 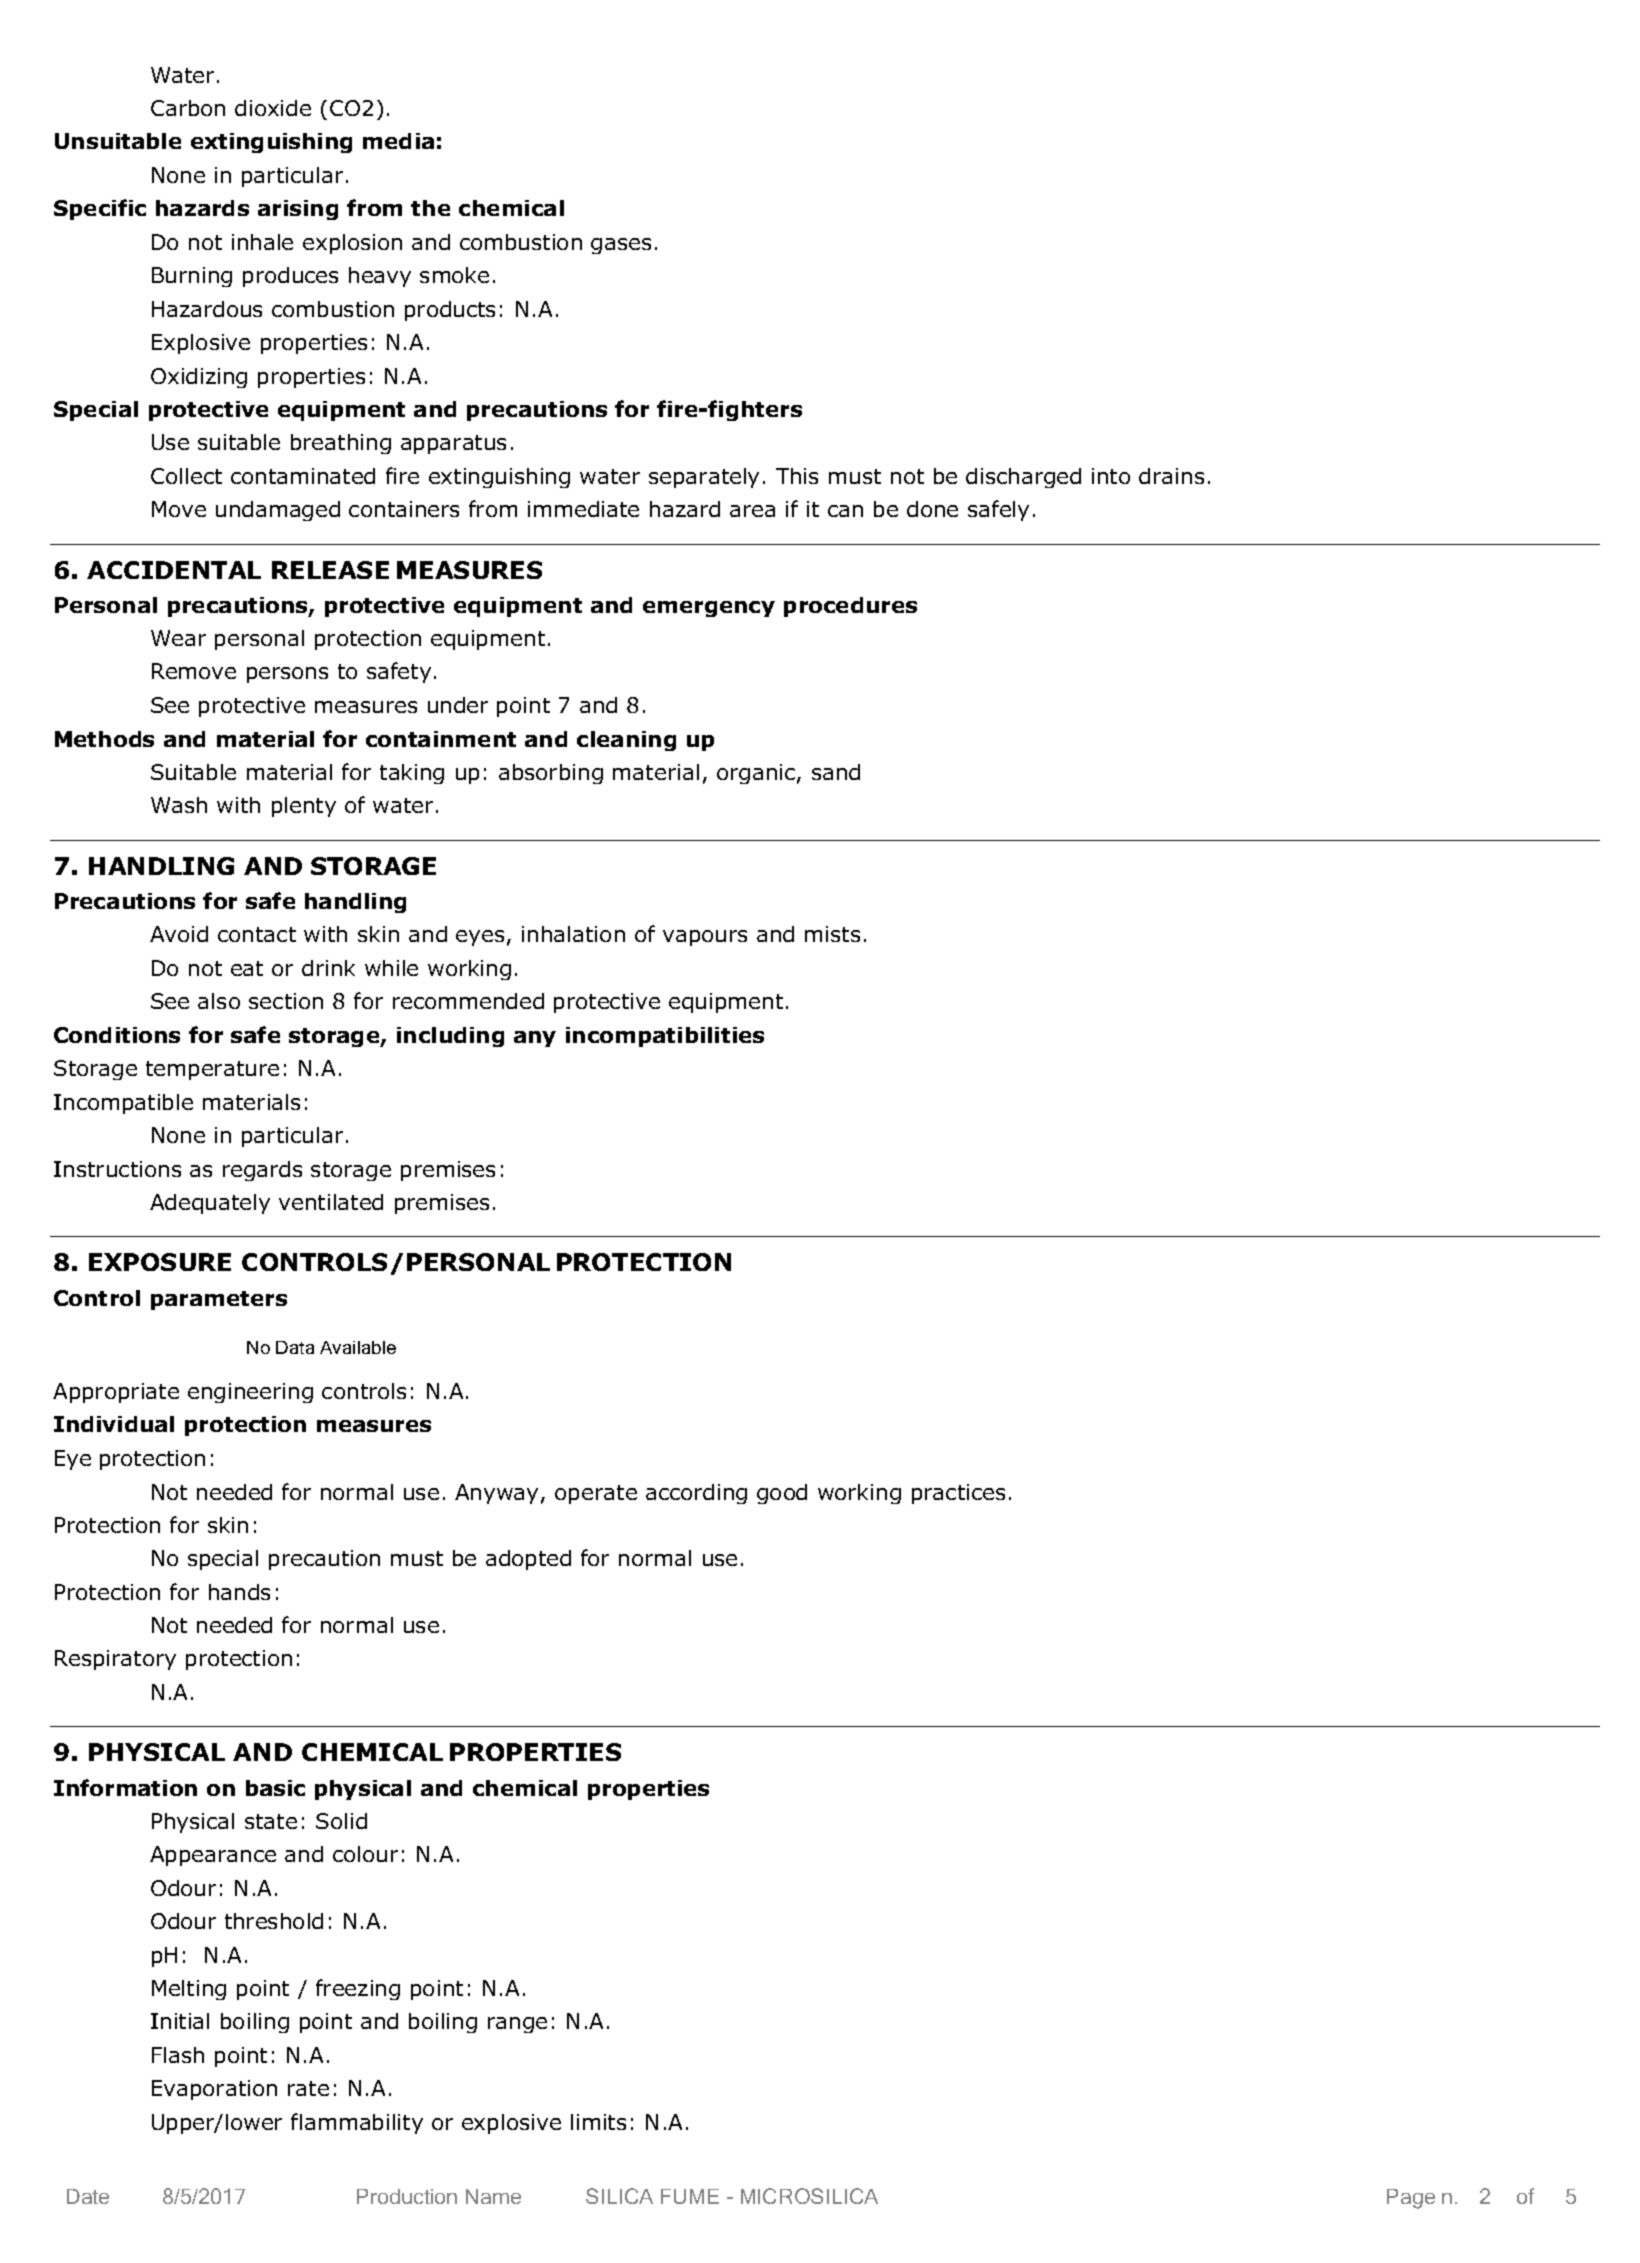 What do you see at coordinates (214, 2090) in the screenshot?
I see `Evaporation` at bounding box center [214, 2090].
